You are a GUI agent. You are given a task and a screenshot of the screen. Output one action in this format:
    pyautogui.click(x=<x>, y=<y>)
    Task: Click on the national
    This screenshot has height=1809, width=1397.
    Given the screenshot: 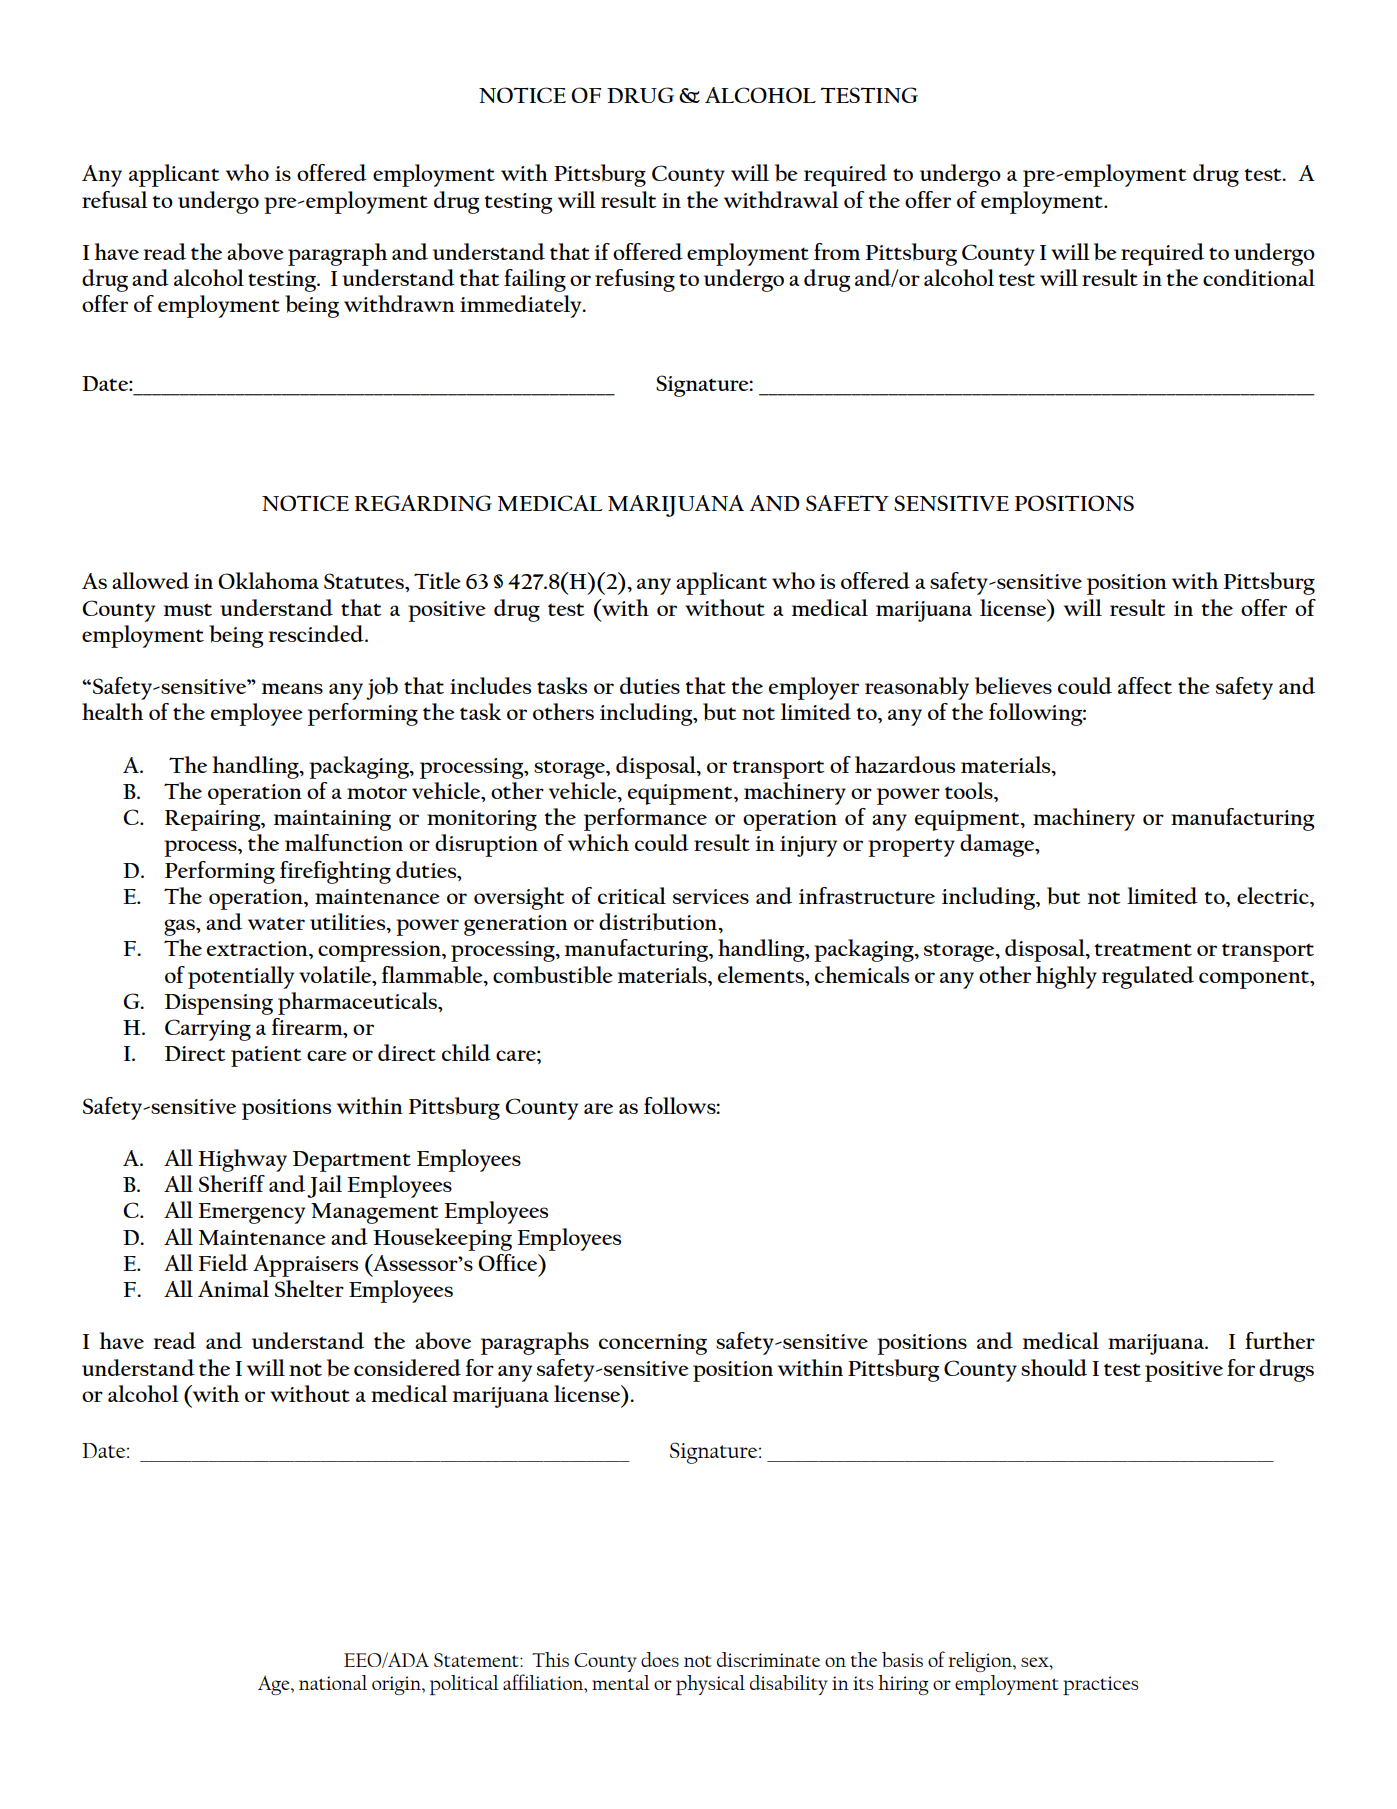 What is the action you would take?
    pyautogui.click(x=333, y=1682)
